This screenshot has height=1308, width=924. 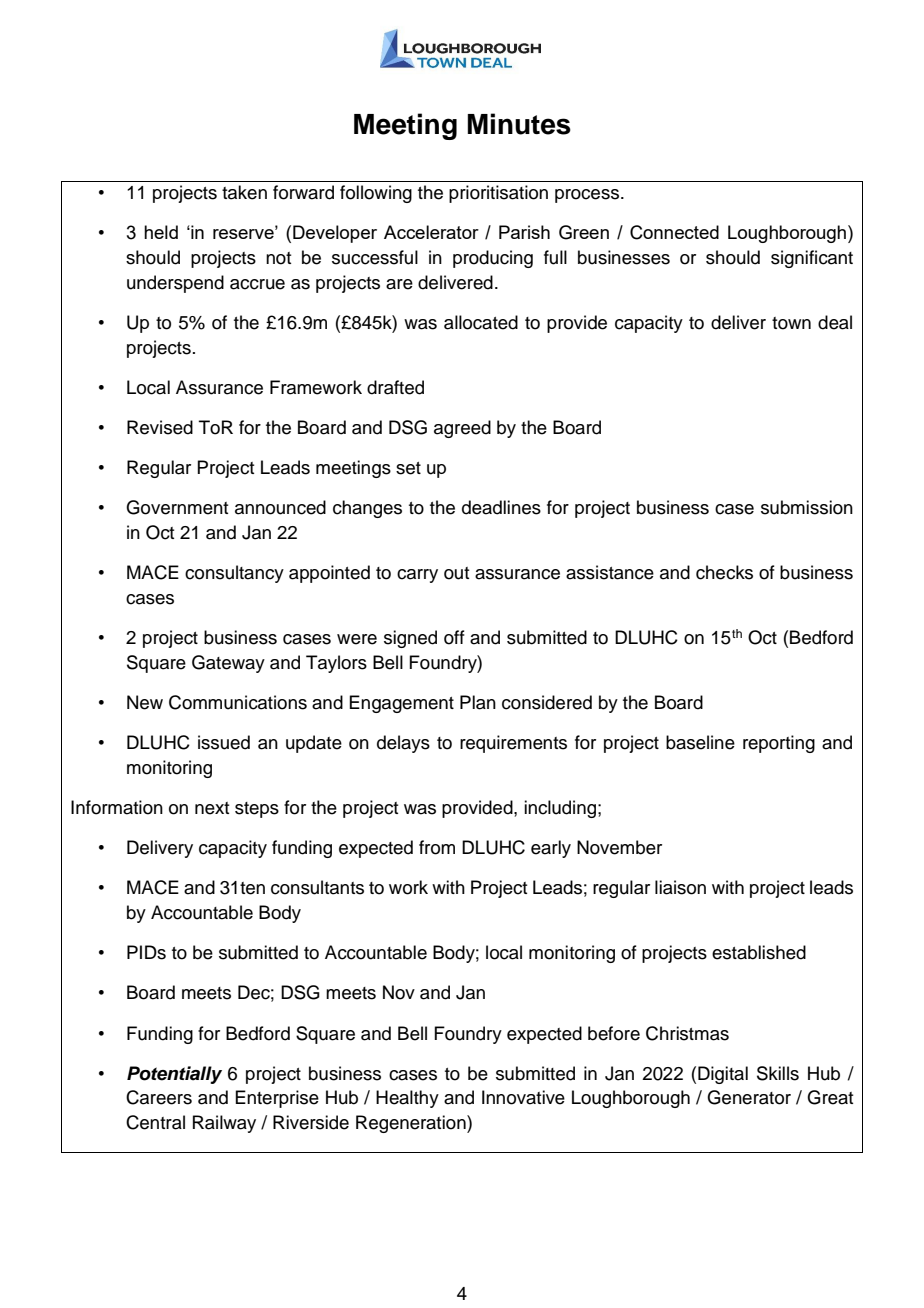 I want to click on liaison, so click(x=680, y=887).
